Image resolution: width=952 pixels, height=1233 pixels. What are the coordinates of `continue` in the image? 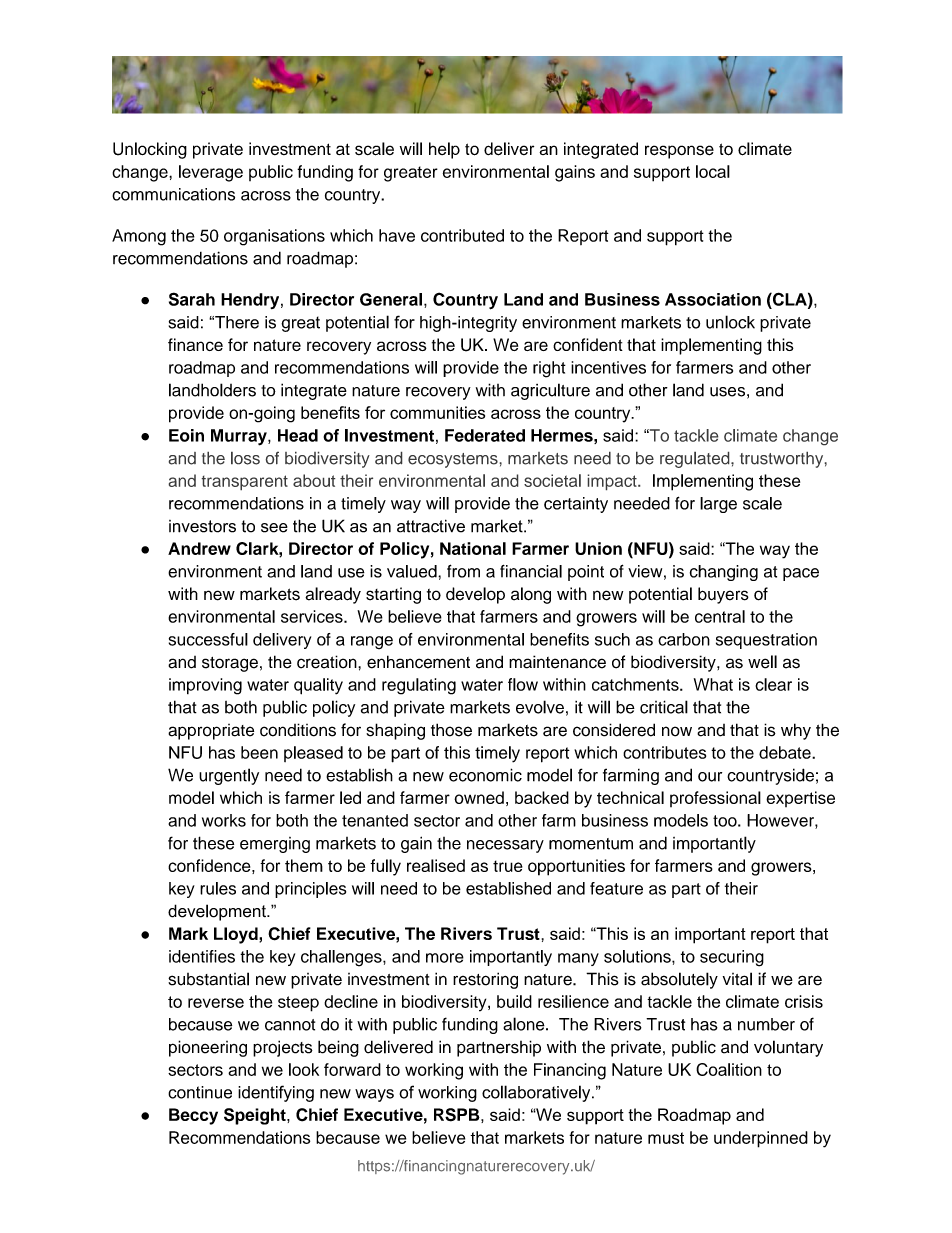 It's located at (200, 1092).
